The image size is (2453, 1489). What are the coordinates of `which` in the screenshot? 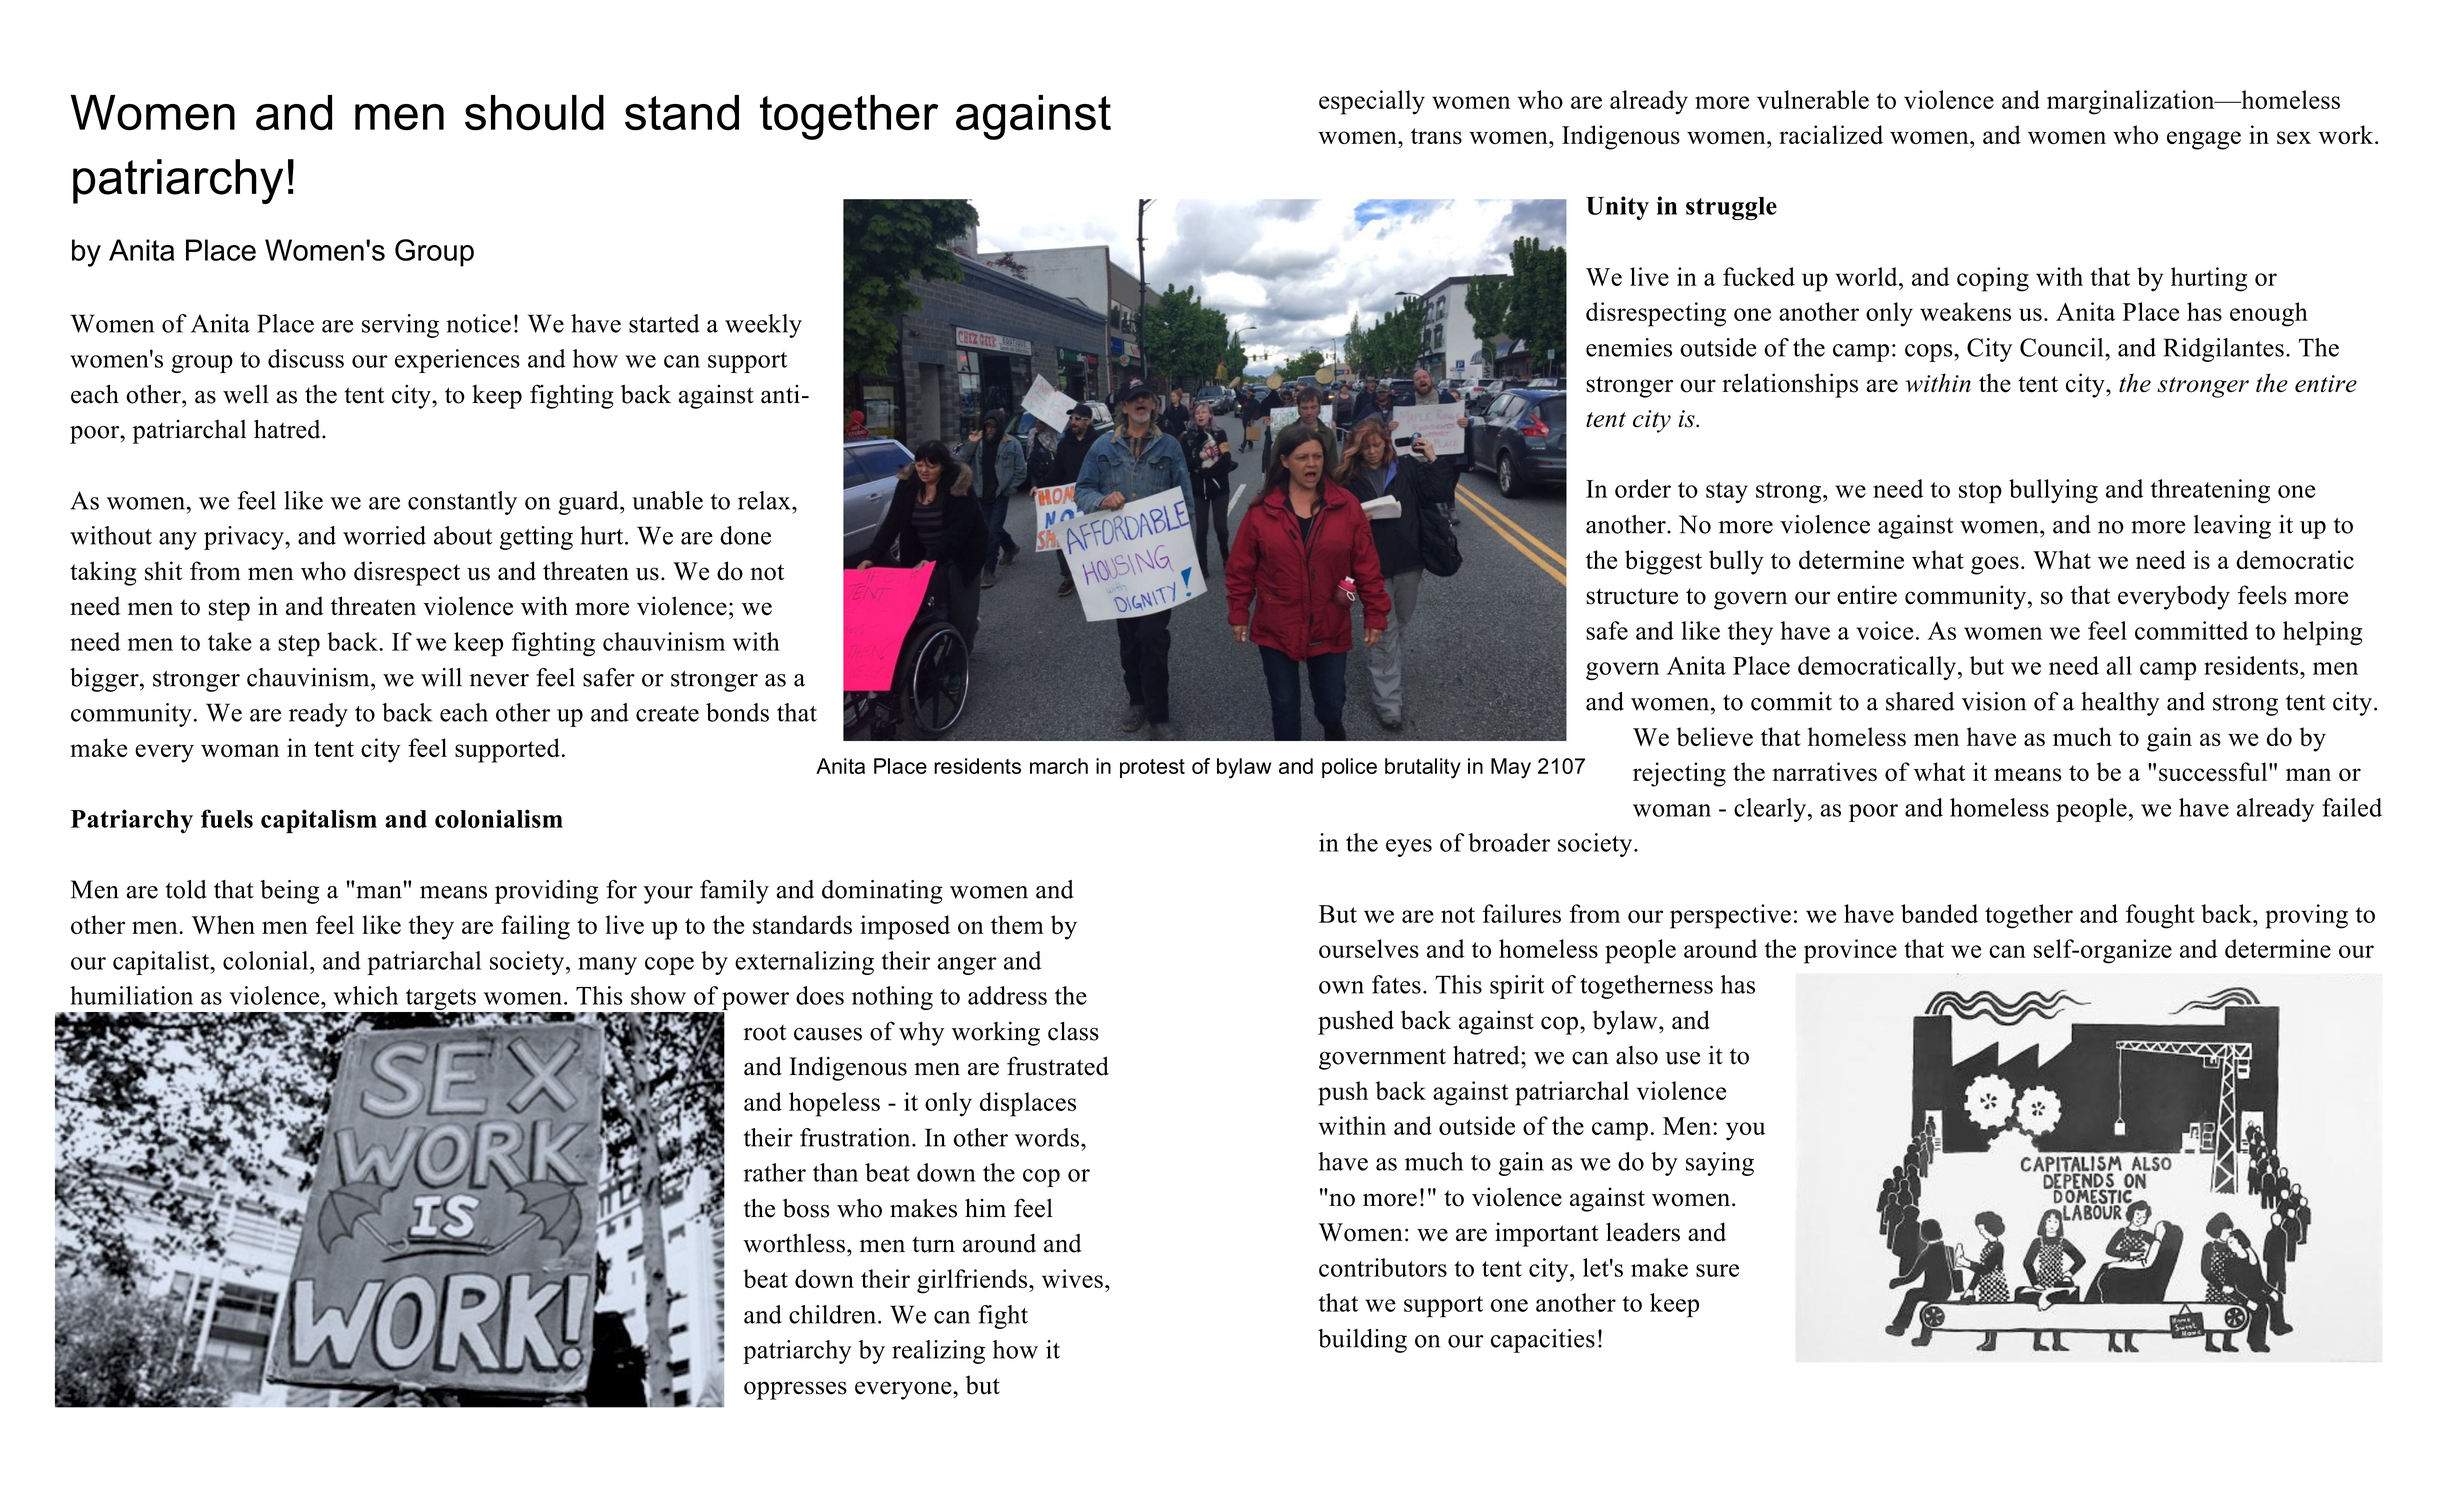 It's located at (366, 995).
